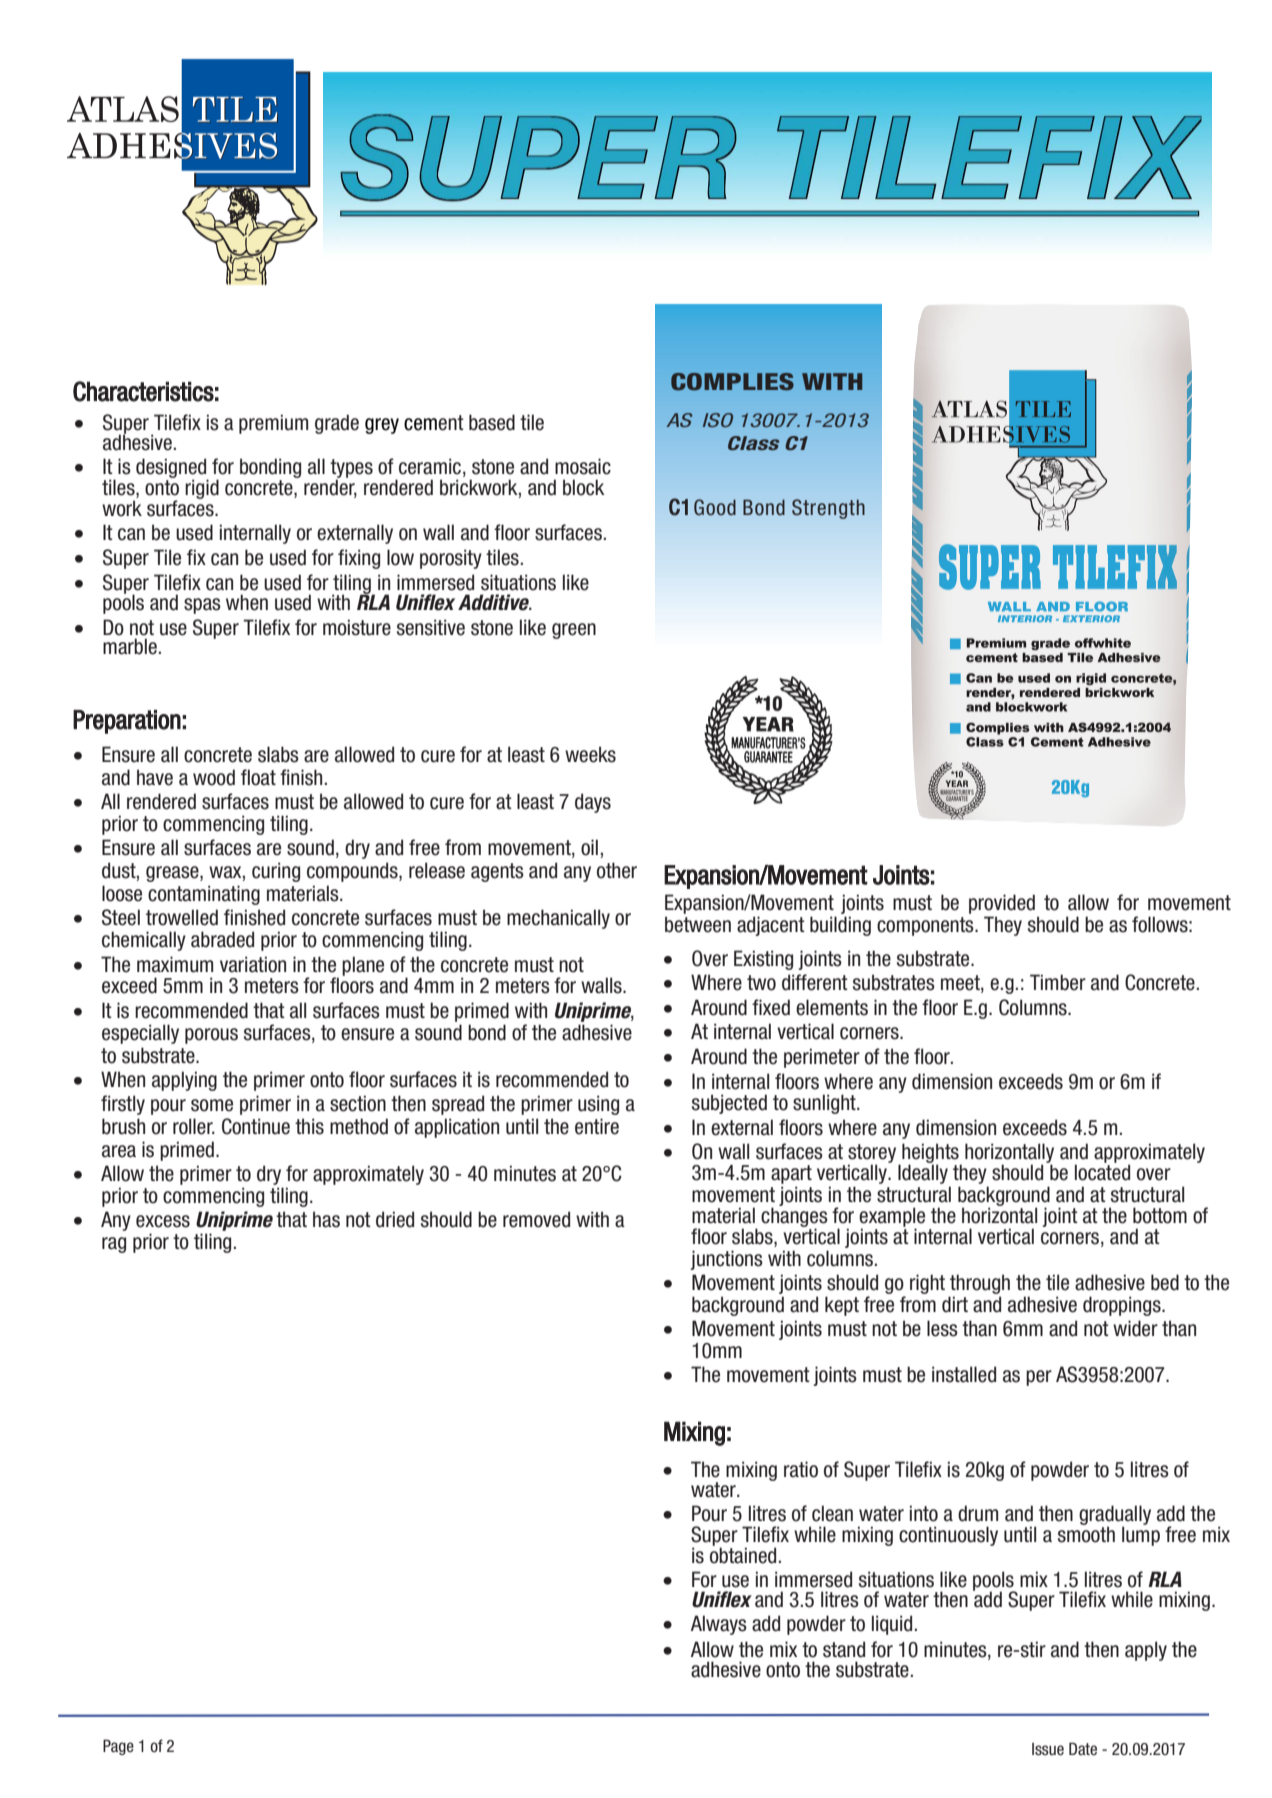 Image resolution: width=1272 pixels, height=1798 pixels. What do you see at coordinates (273, 424) in the screenshot?
I see `premium` at bounding box center [273, 424].
